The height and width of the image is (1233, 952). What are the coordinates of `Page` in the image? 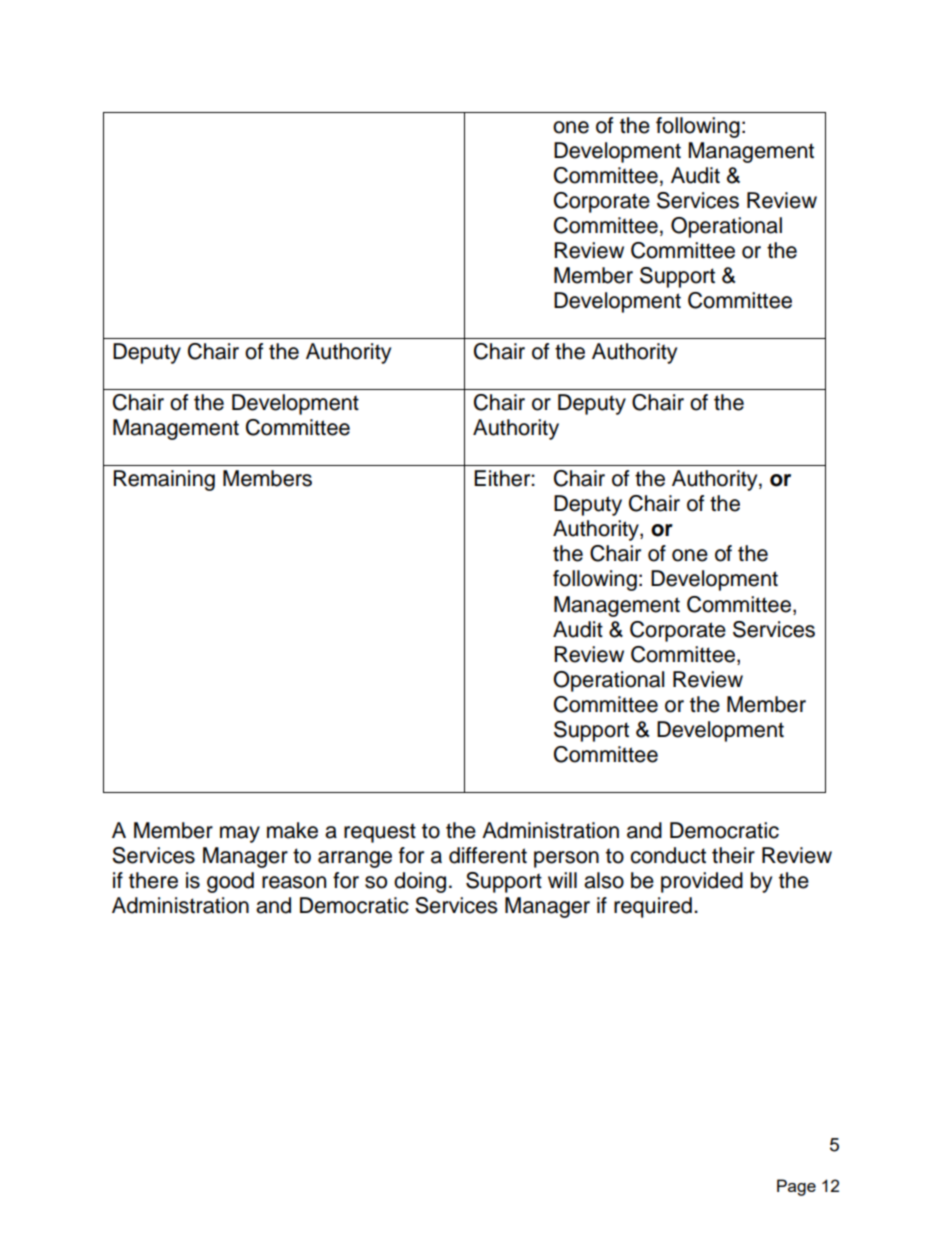 It's located at (796, 1187).
